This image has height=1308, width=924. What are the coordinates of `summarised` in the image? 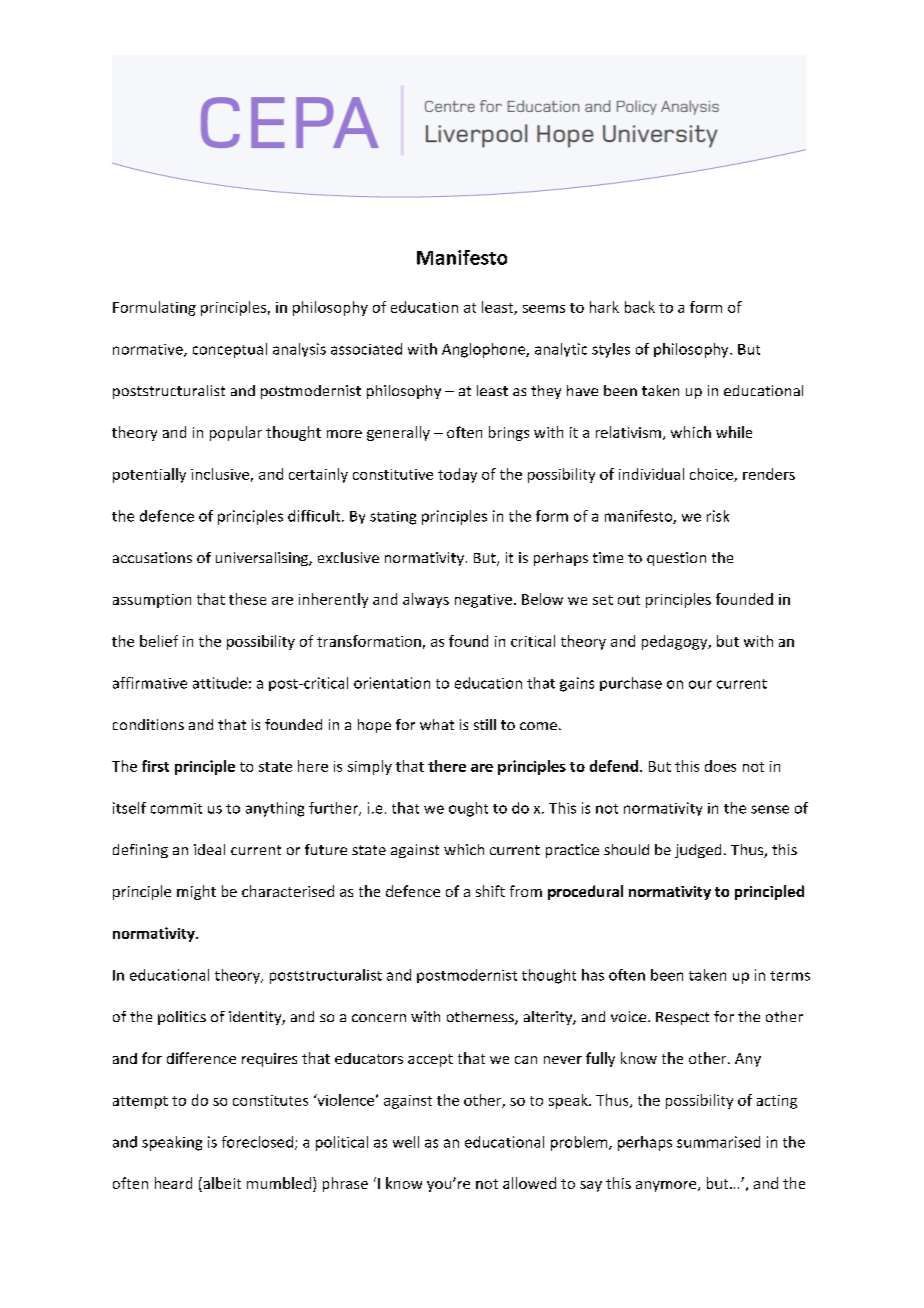 It's located at (718, 1142).
